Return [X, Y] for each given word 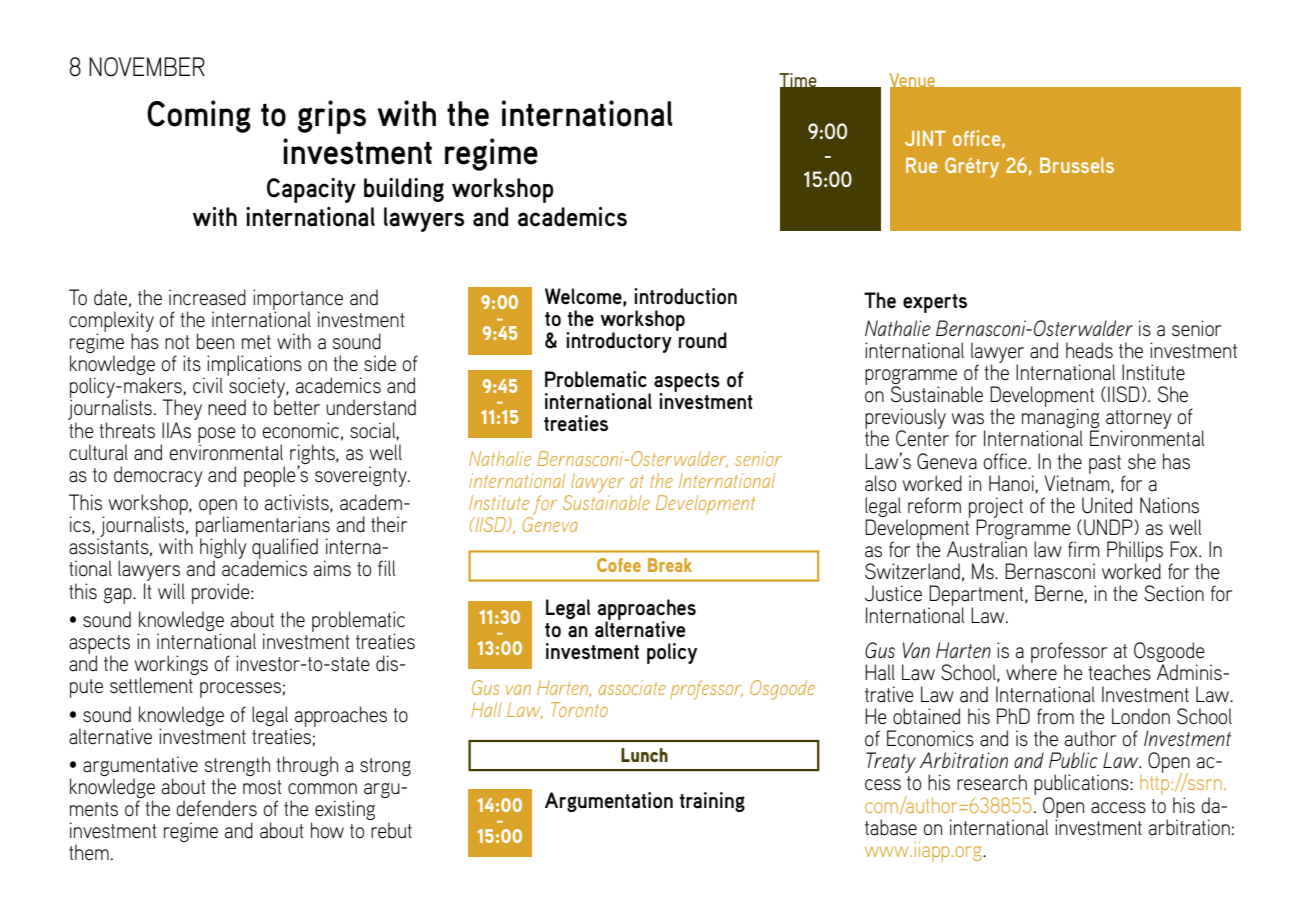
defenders [216, 808]
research [992, 782]
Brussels [1077, 165]
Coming [199, 116]
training [712, 802]
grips [332, 117]
